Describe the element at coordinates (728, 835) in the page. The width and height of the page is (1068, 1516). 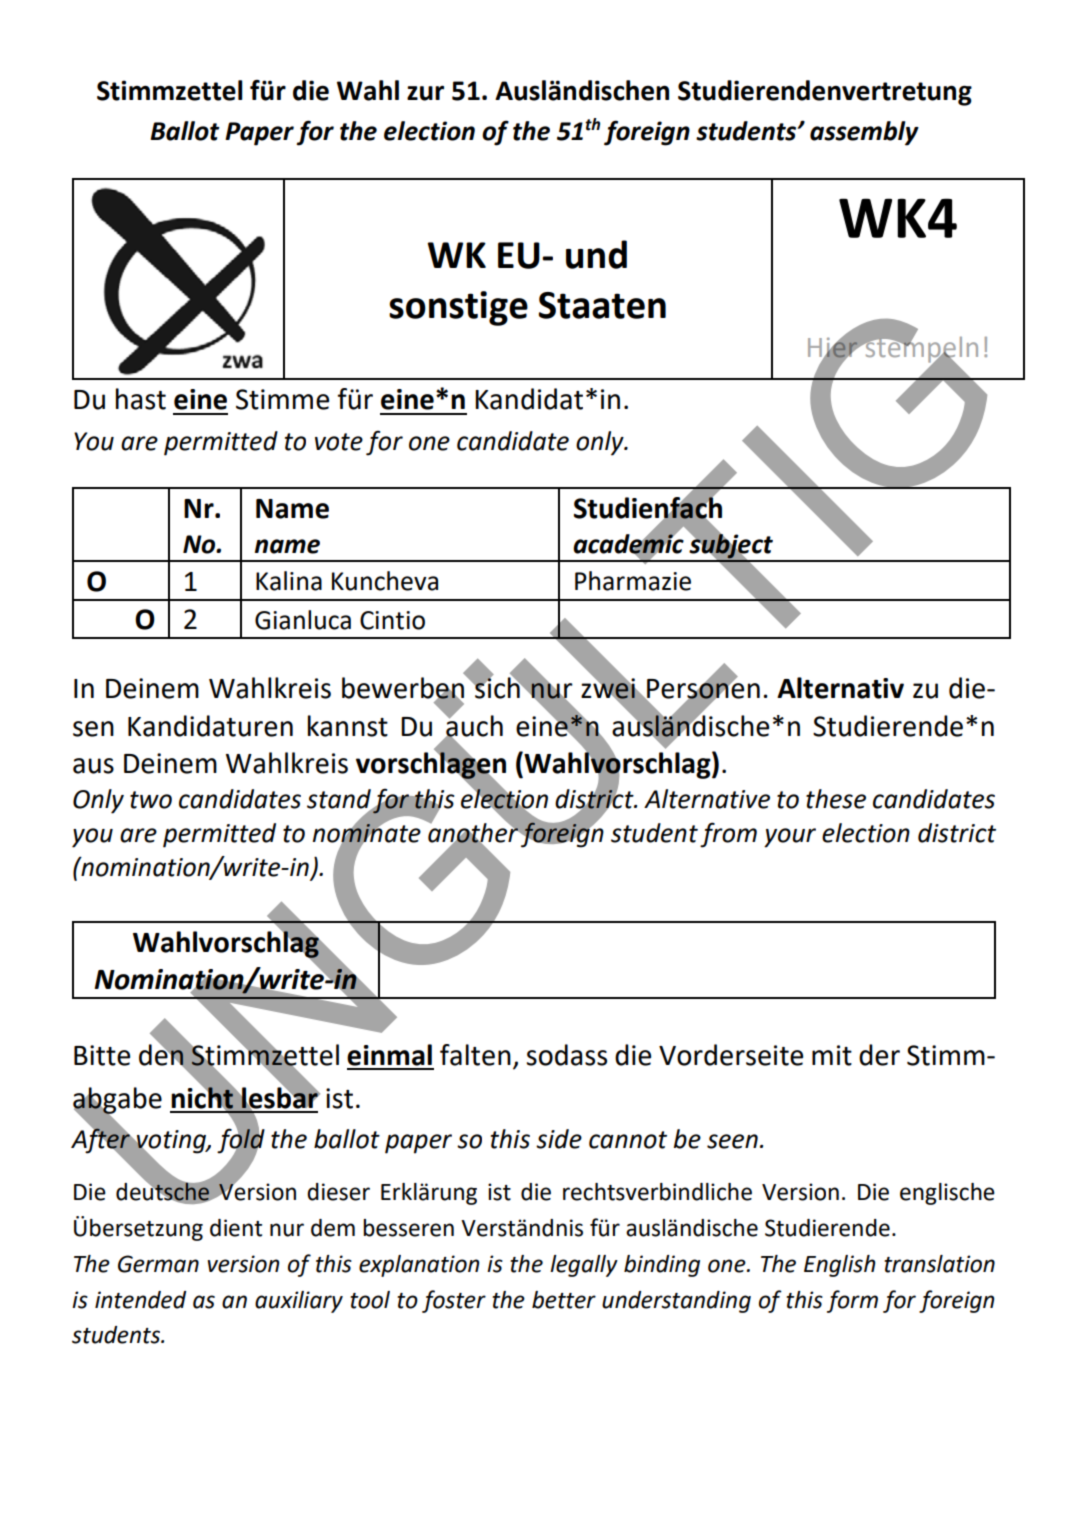
I see `from` at that location.
